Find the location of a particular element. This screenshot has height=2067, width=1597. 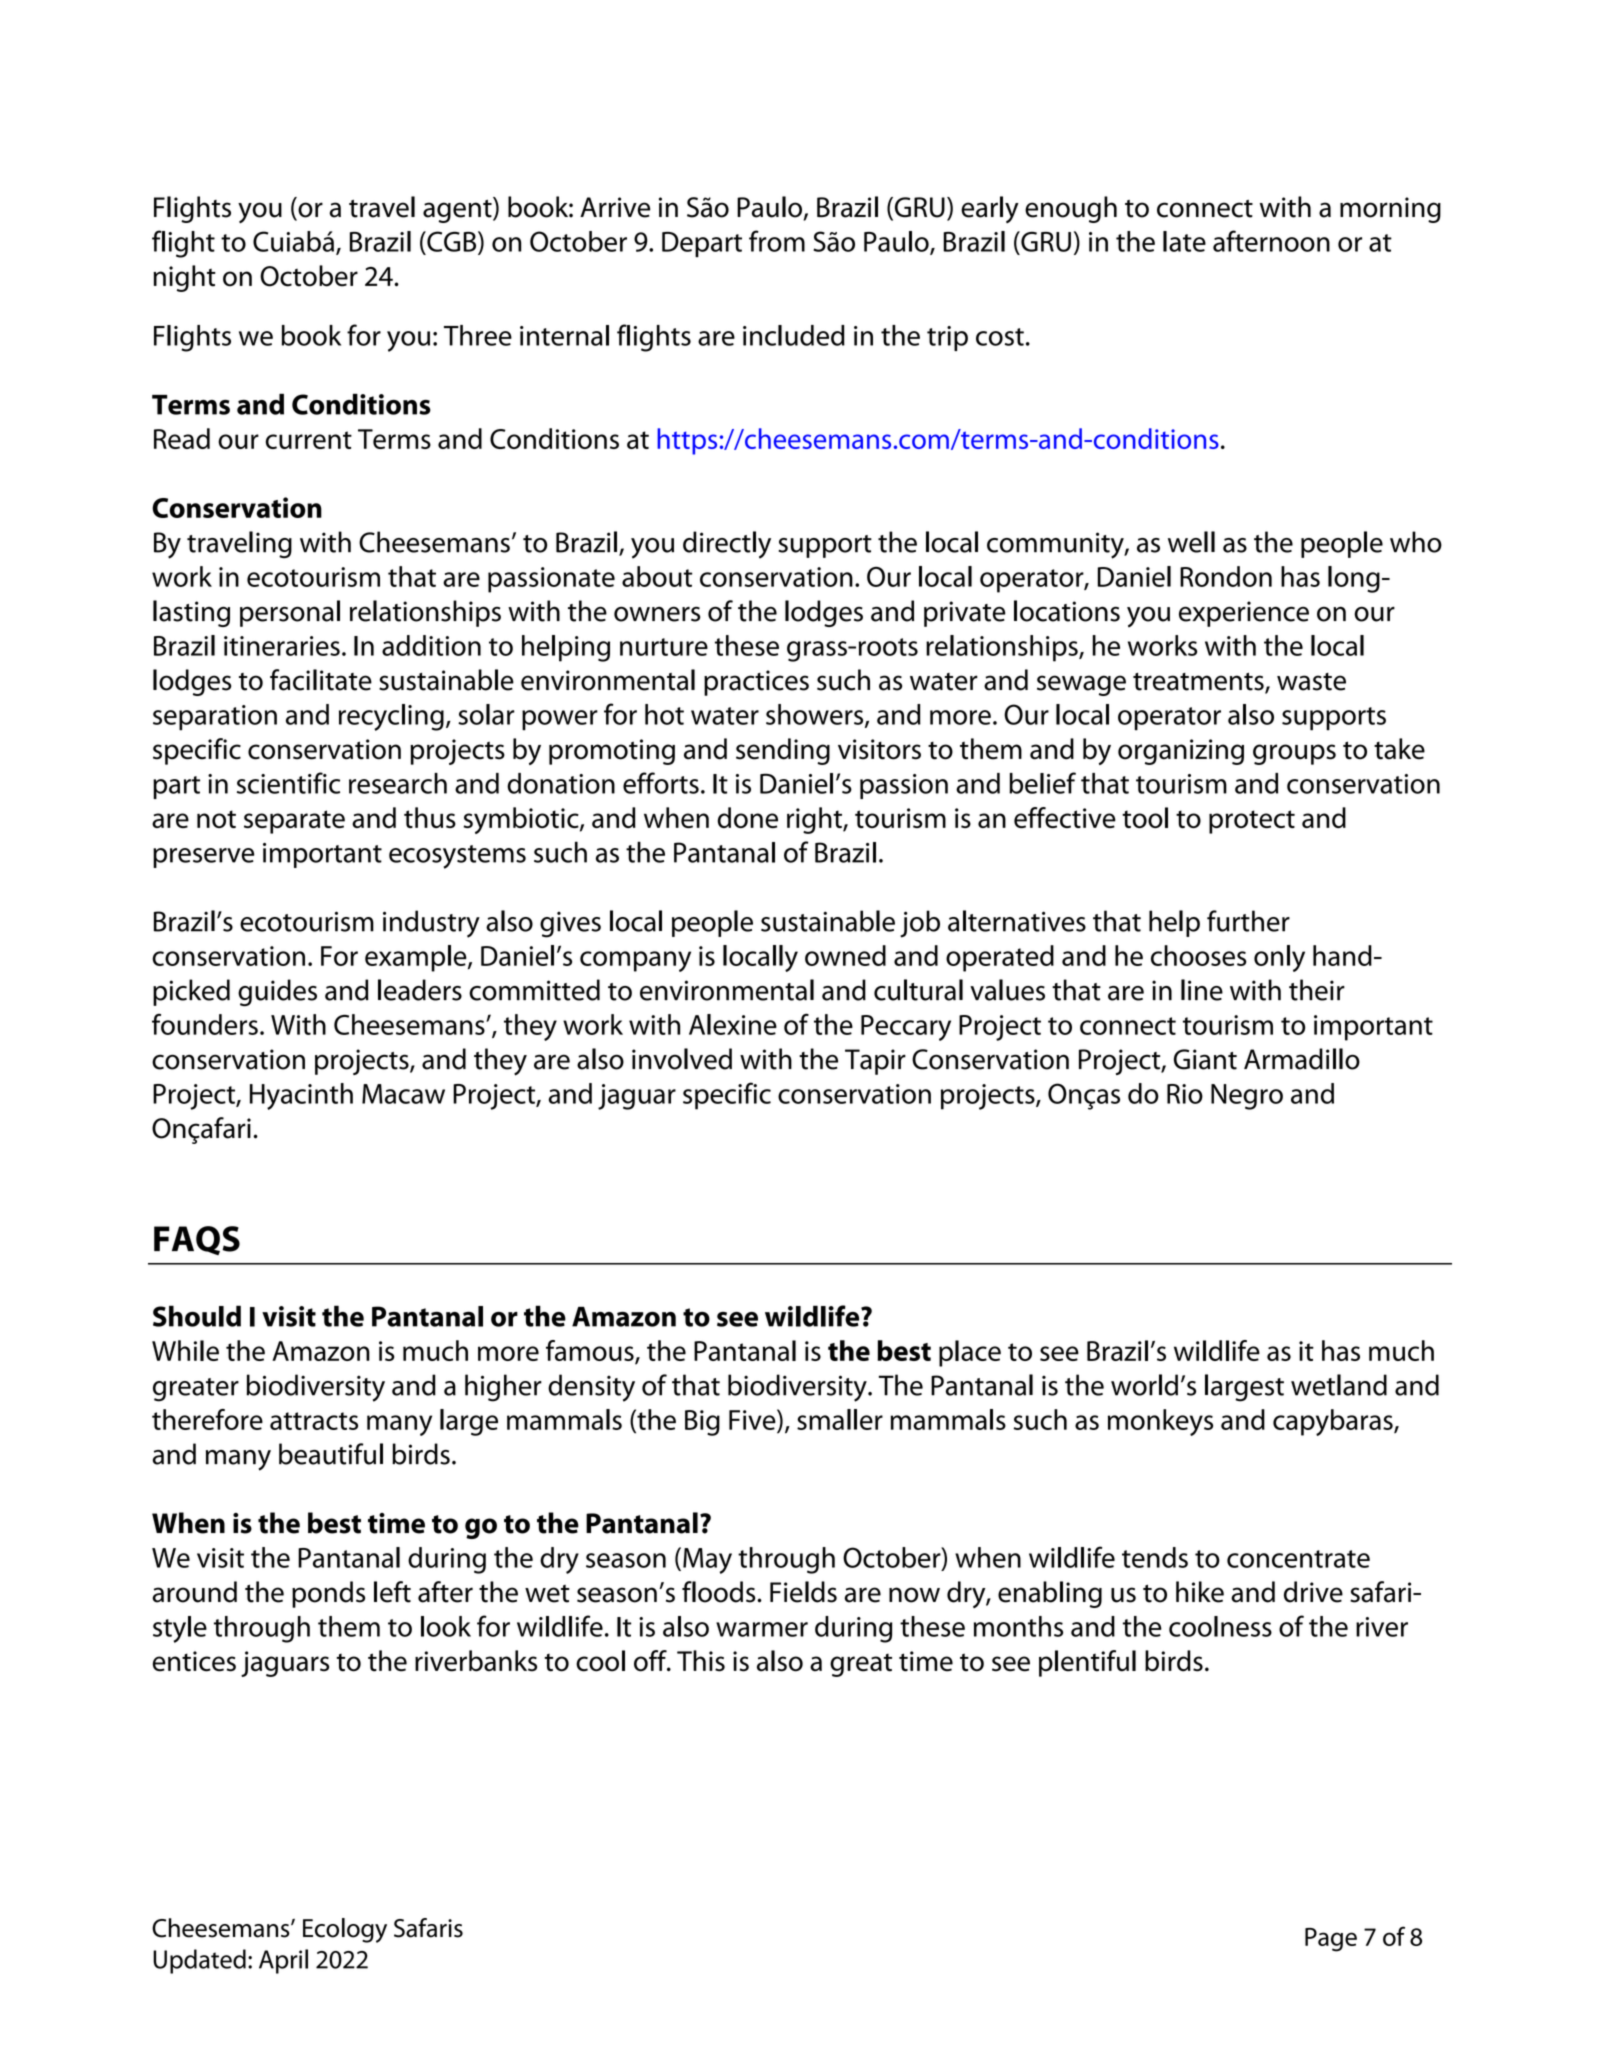

Page is located at coordinates (1331, 1940).
